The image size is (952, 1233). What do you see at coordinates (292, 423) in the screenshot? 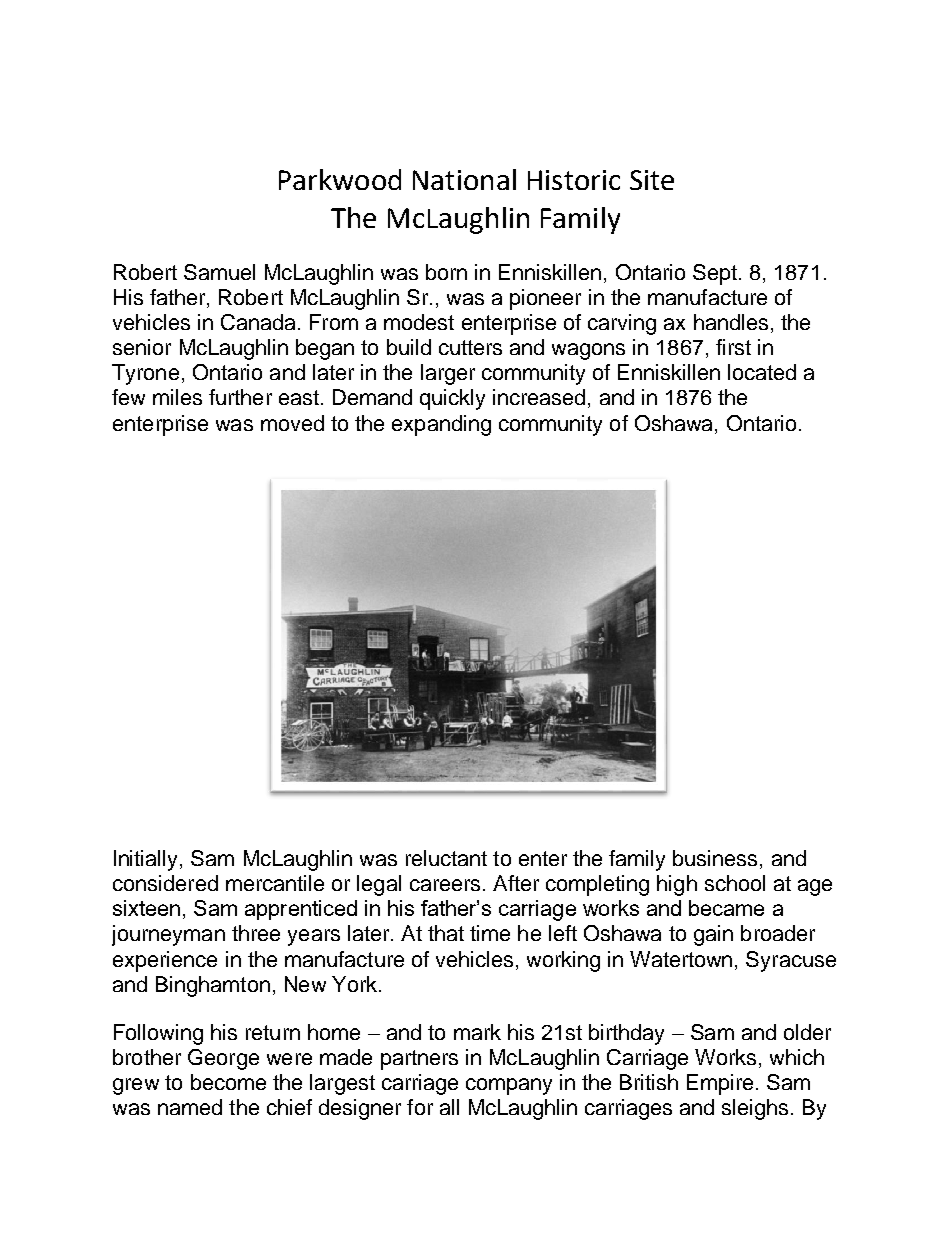
I see `moved` at bounding box center [292, 423].
